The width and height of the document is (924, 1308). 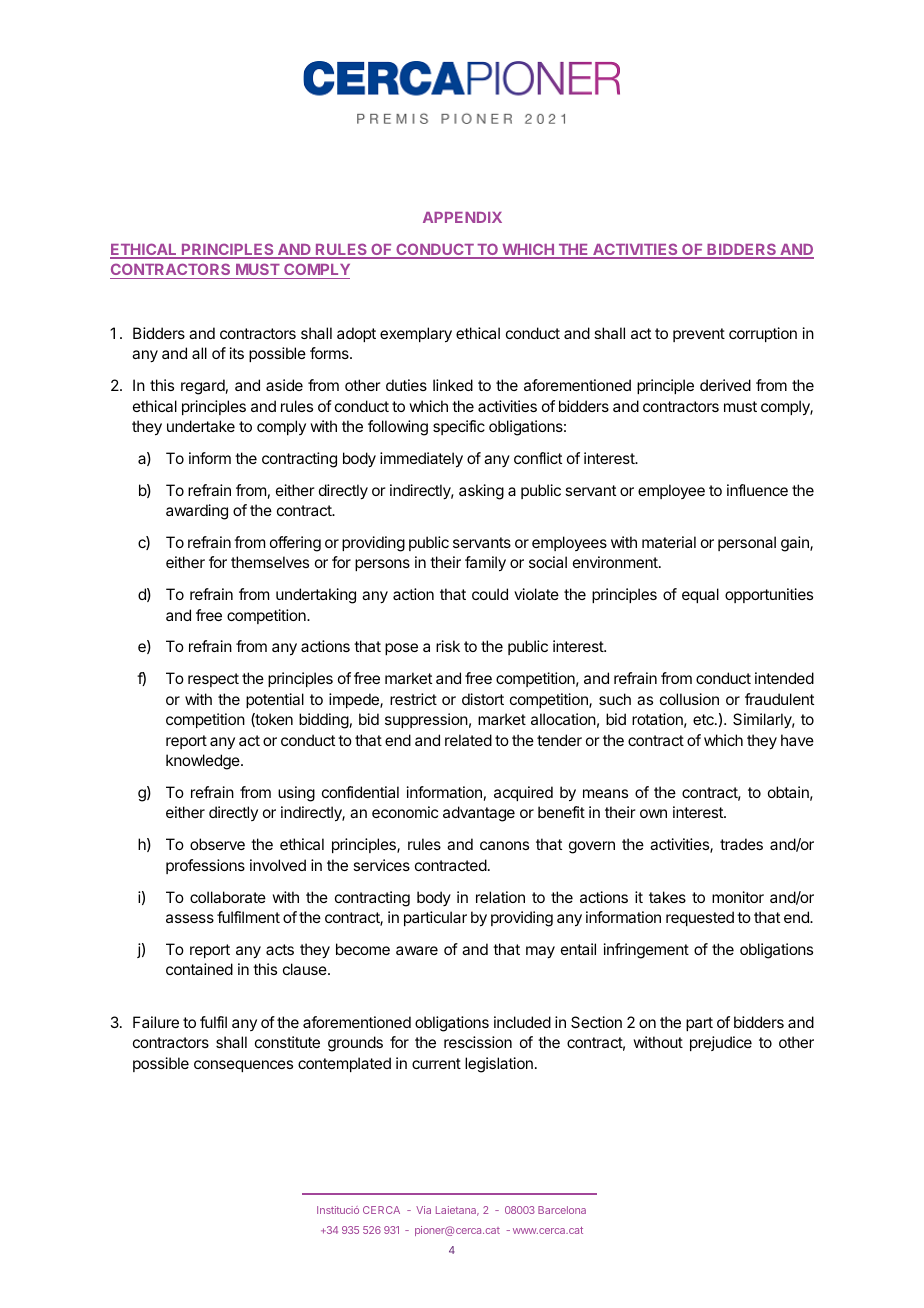 What do you see at coordinates (237, 353) in the document?
I see `its` at bounding box center [237, 353].
